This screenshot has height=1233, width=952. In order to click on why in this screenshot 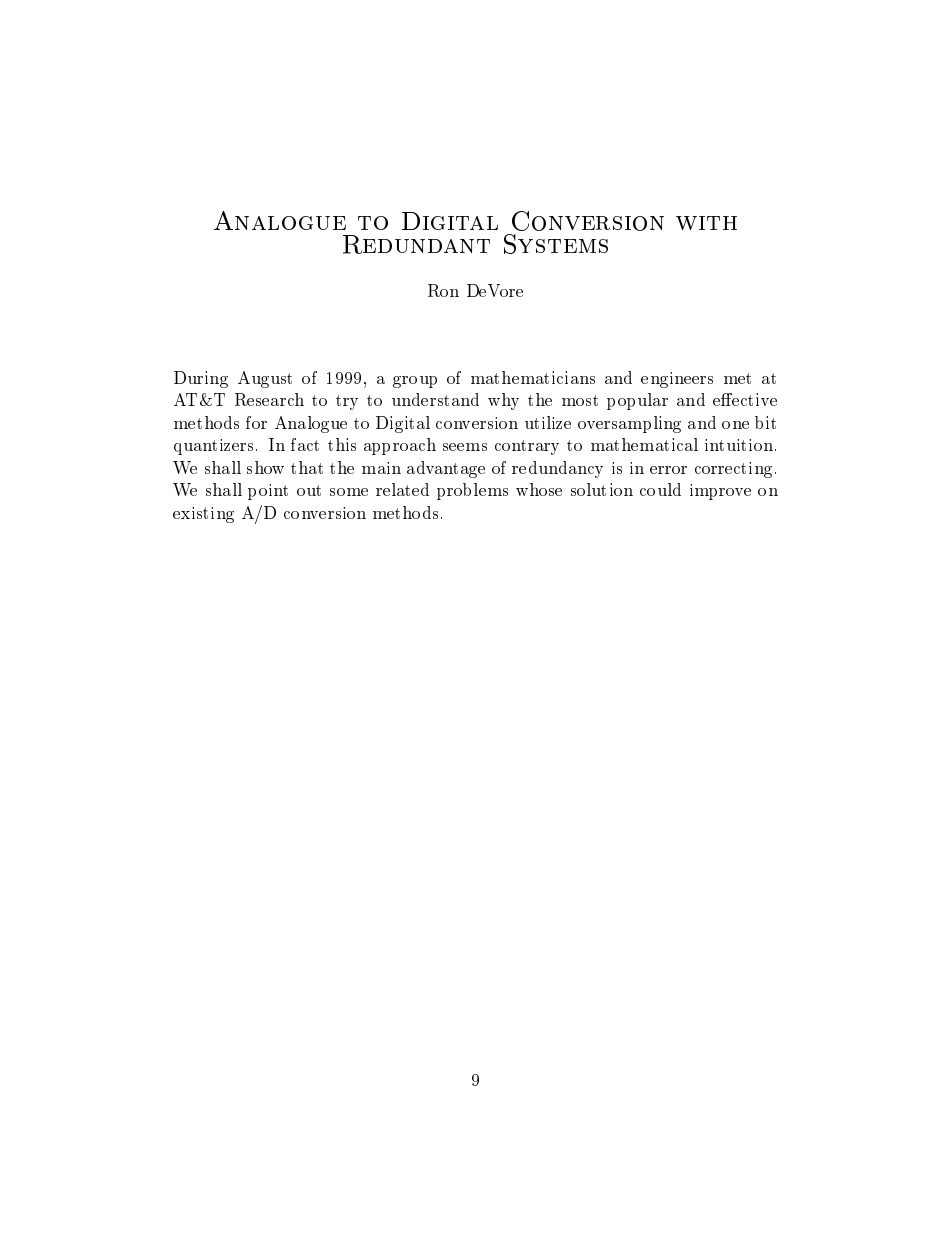, I will do `click(503, 401)`.
